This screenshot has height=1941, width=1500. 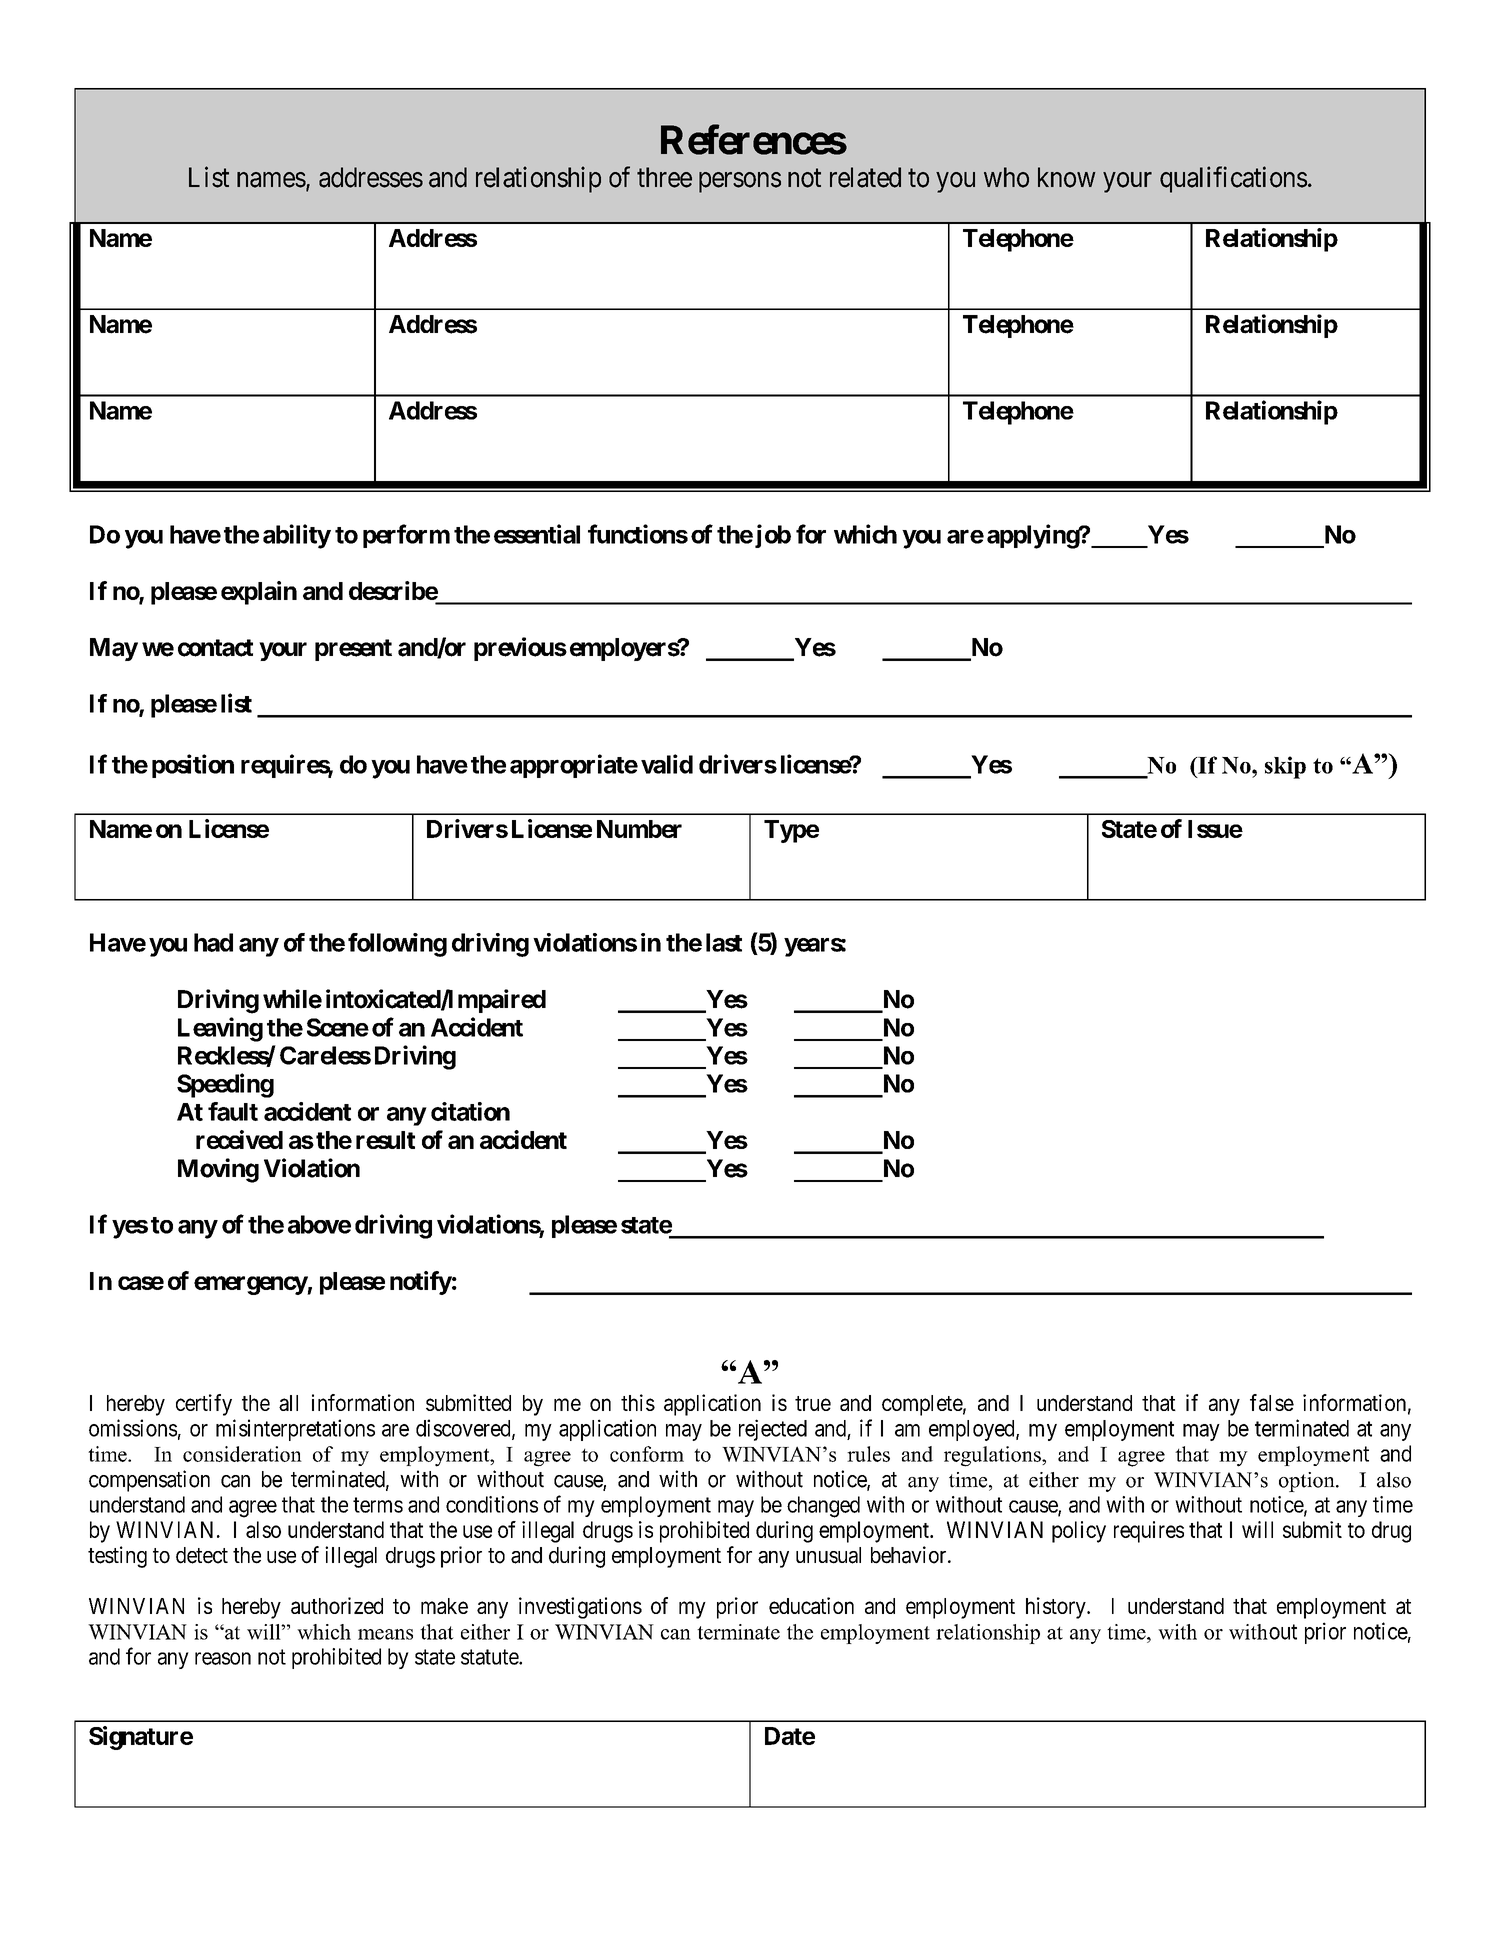 I want to click on authorized, so click(x=337, y=1605).
